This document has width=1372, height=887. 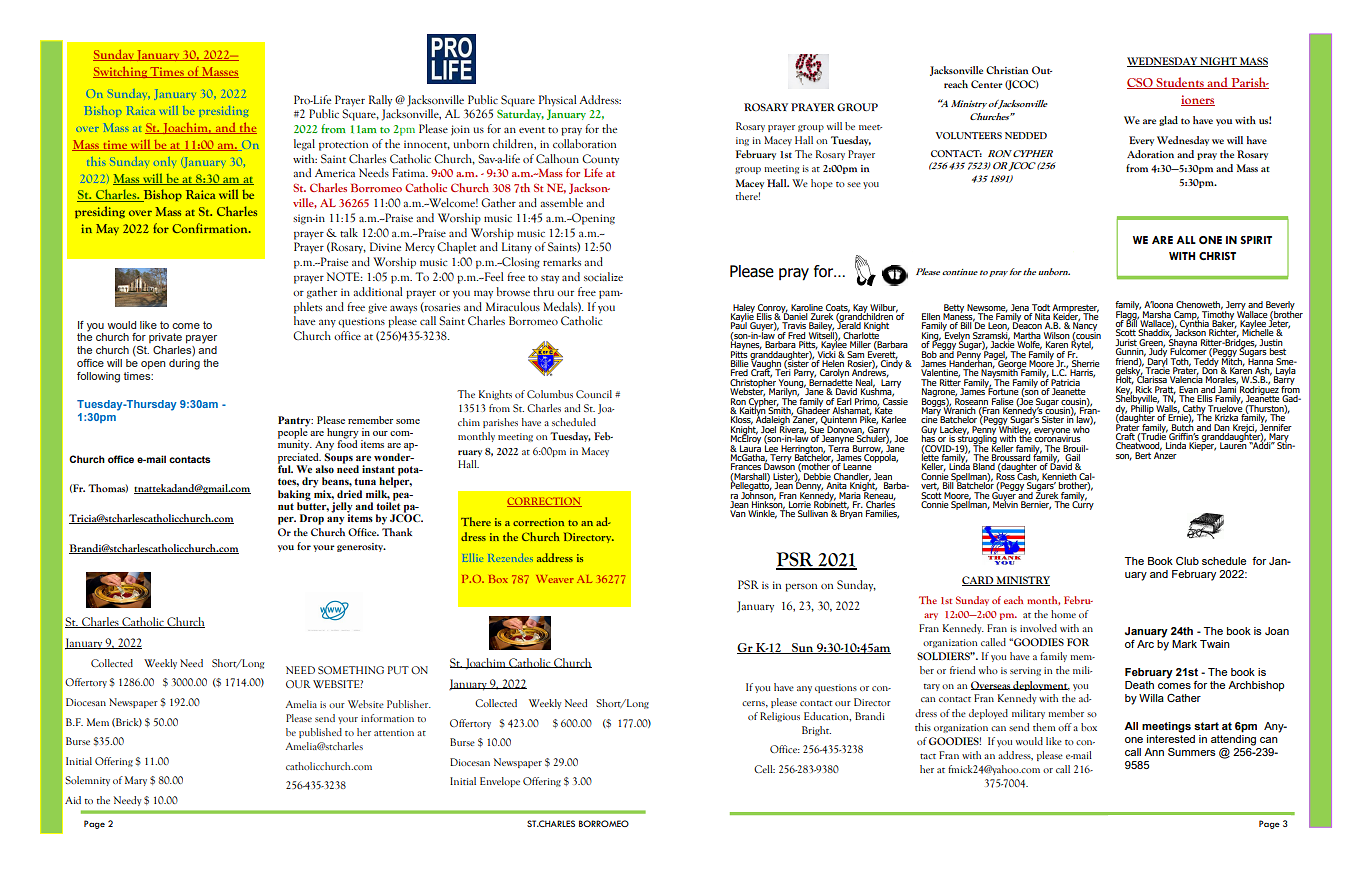 What do you see at coordinates (558, 101) in the document?
I see `Physical` at bounding box center [558, 101].
